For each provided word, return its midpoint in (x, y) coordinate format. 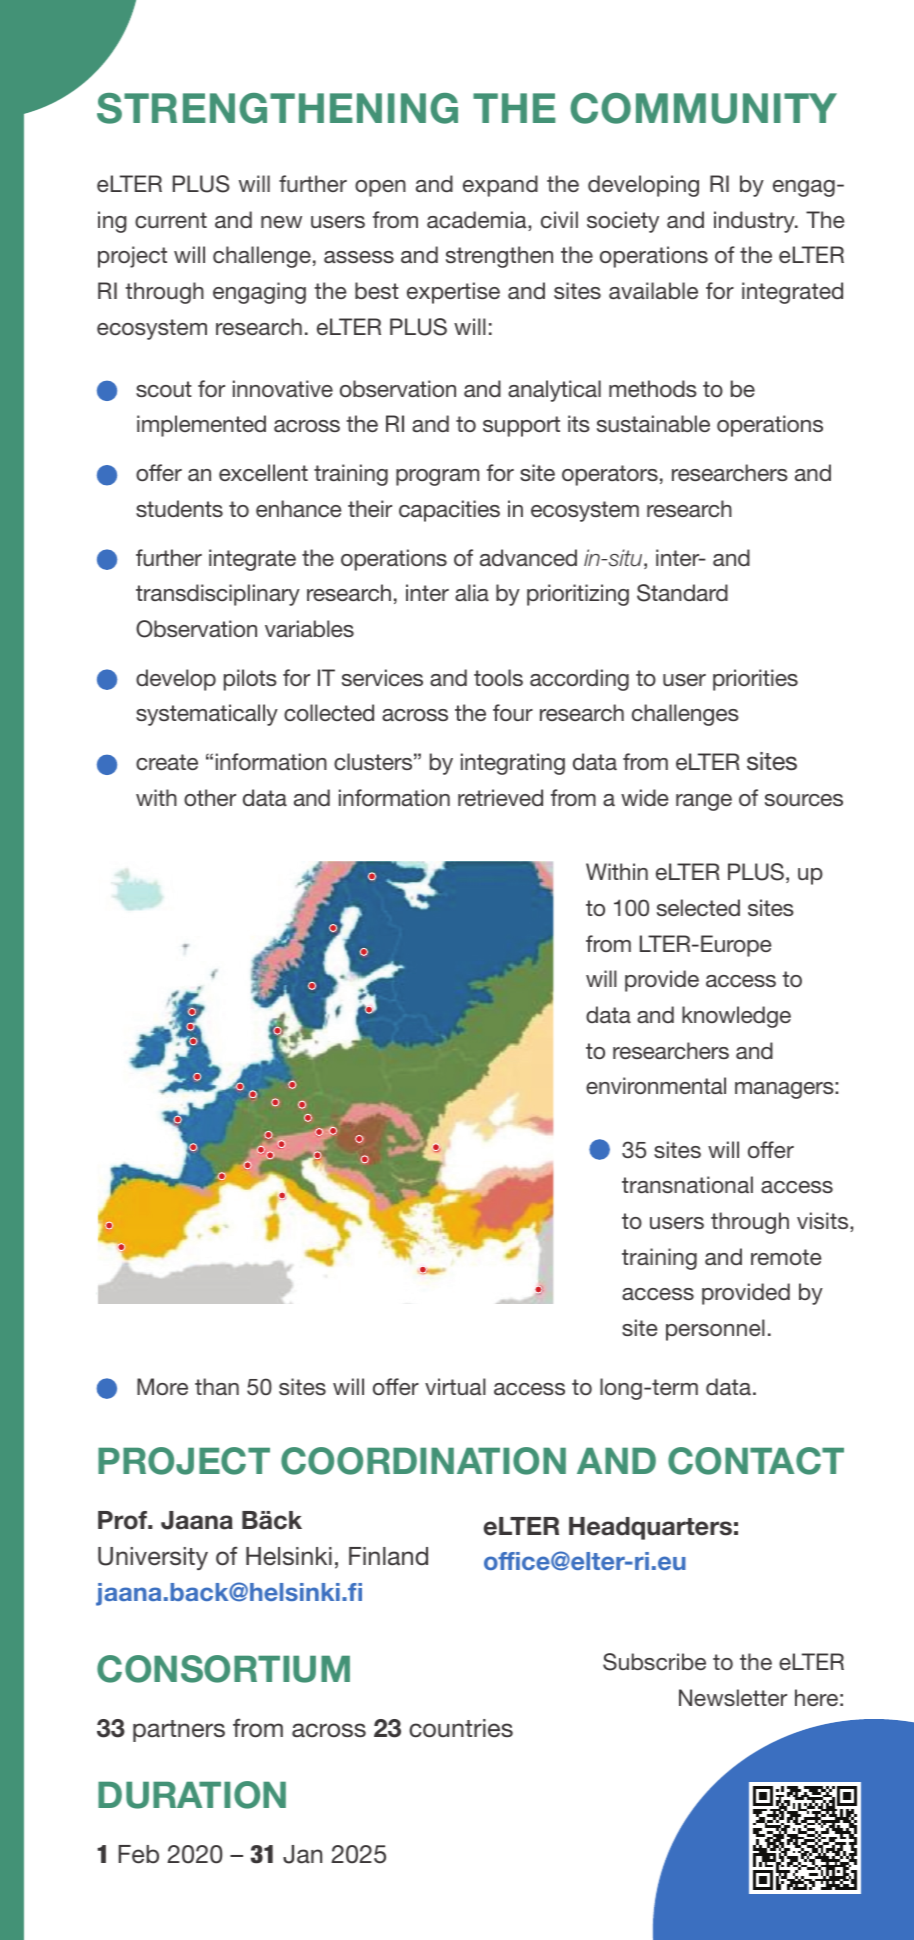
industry (755, 222)
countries (461, 1728)
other (210, 797)
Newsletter (733, 1697)
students (179, 508)
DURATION (192, 1795)
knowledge (736, 1017)
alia (472, 592)
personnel (715, 1330)
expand (500, 186)
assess (359, 257)
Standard (682, 593)
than (217, 1386)
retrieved (500, 797)
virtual (455, 1386)
